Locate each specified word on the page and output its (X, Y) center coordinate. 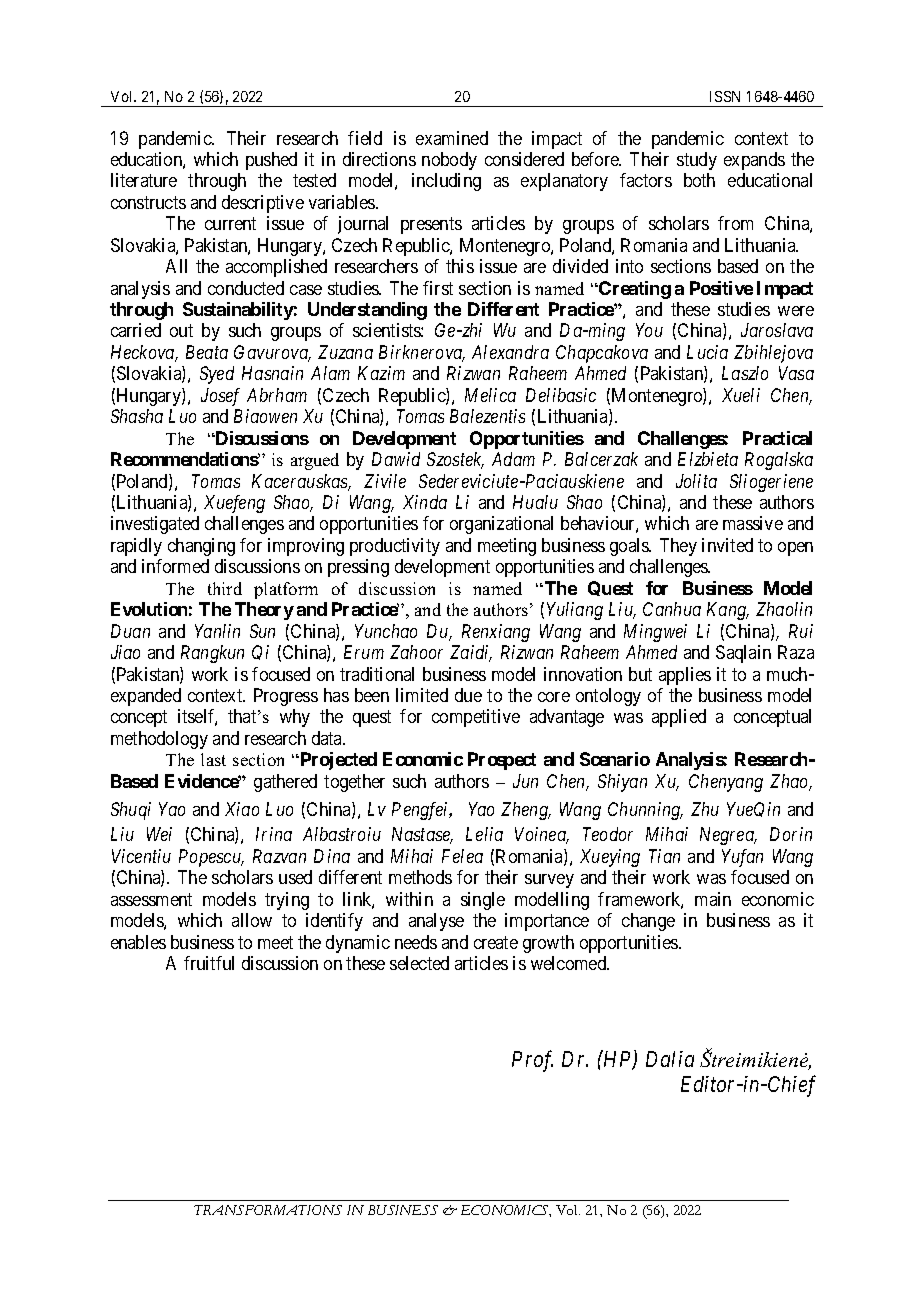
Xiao (242, 809)
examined (452, 138)
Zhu (705, 809)
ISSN (725, 96)
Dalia (670, 1059)
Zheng (525, 811)
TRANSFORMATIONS (268, 1210)
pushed (271, 161)
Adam (513, 459)
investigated (155, 525)
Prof (532, 1061)
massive (753, 523)
